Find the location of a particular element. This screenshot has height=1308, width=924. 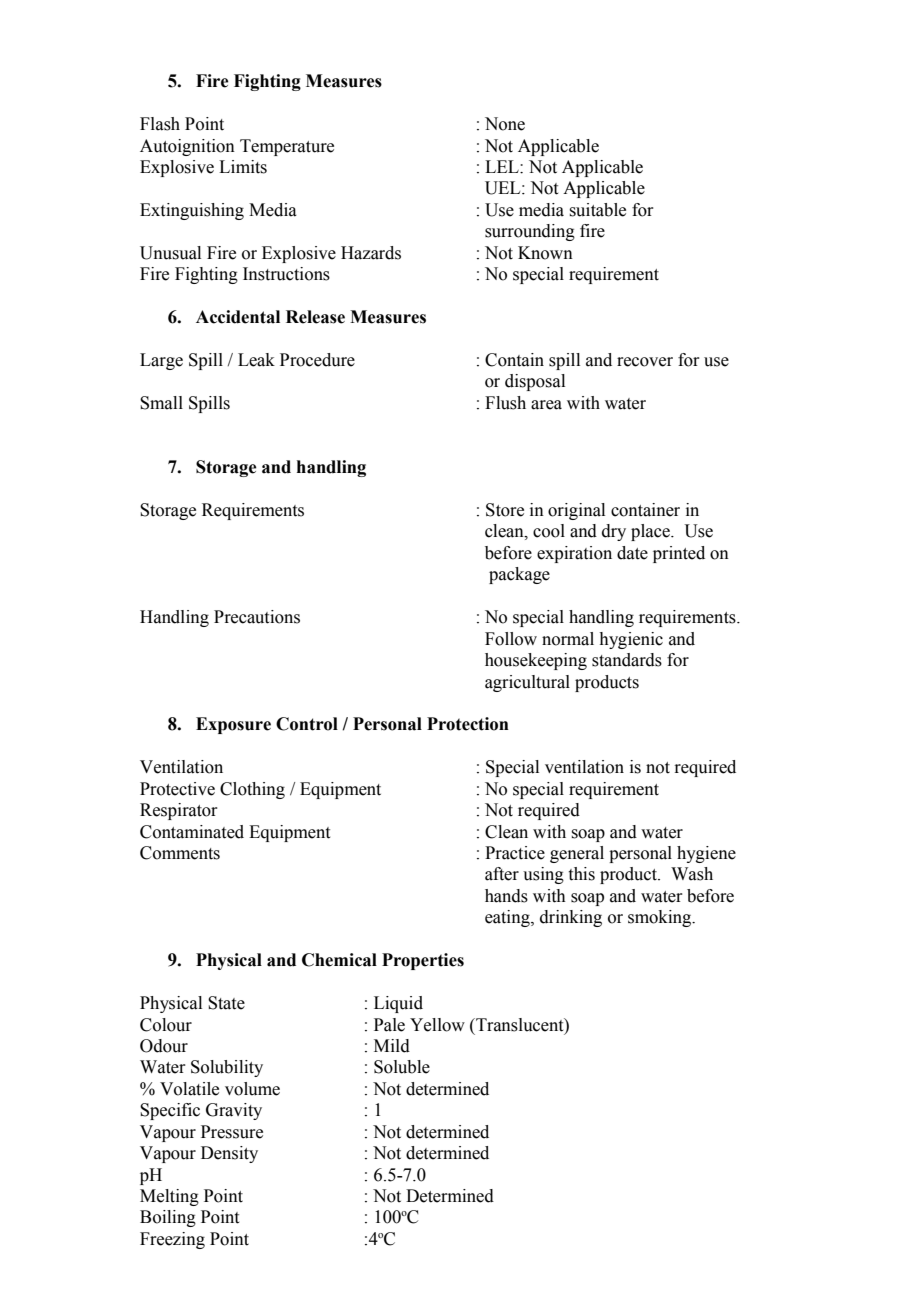

None is located at coordinates (505, 124).
